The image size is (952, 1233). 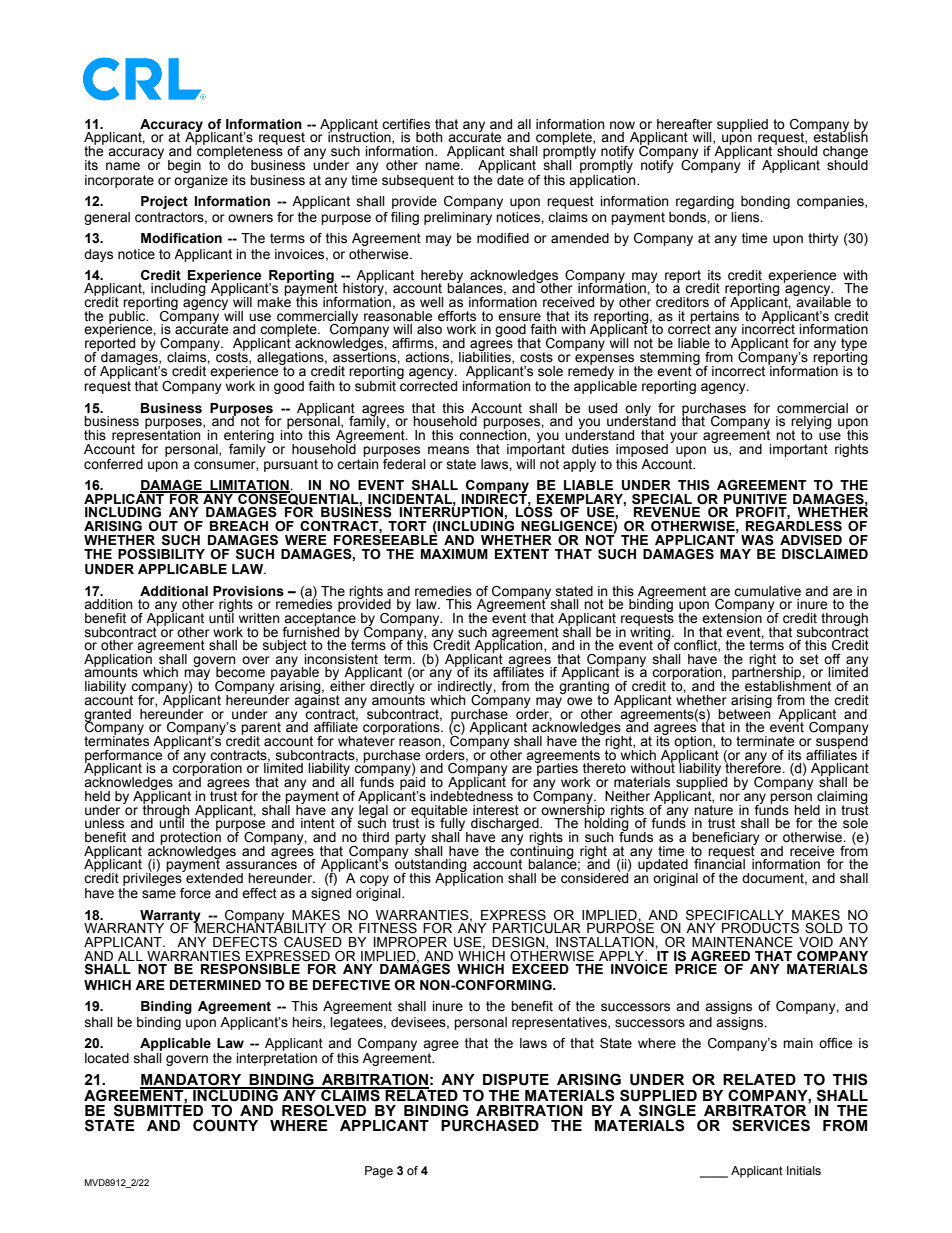 I want to click on stemming, so click(x=669, y=359).
